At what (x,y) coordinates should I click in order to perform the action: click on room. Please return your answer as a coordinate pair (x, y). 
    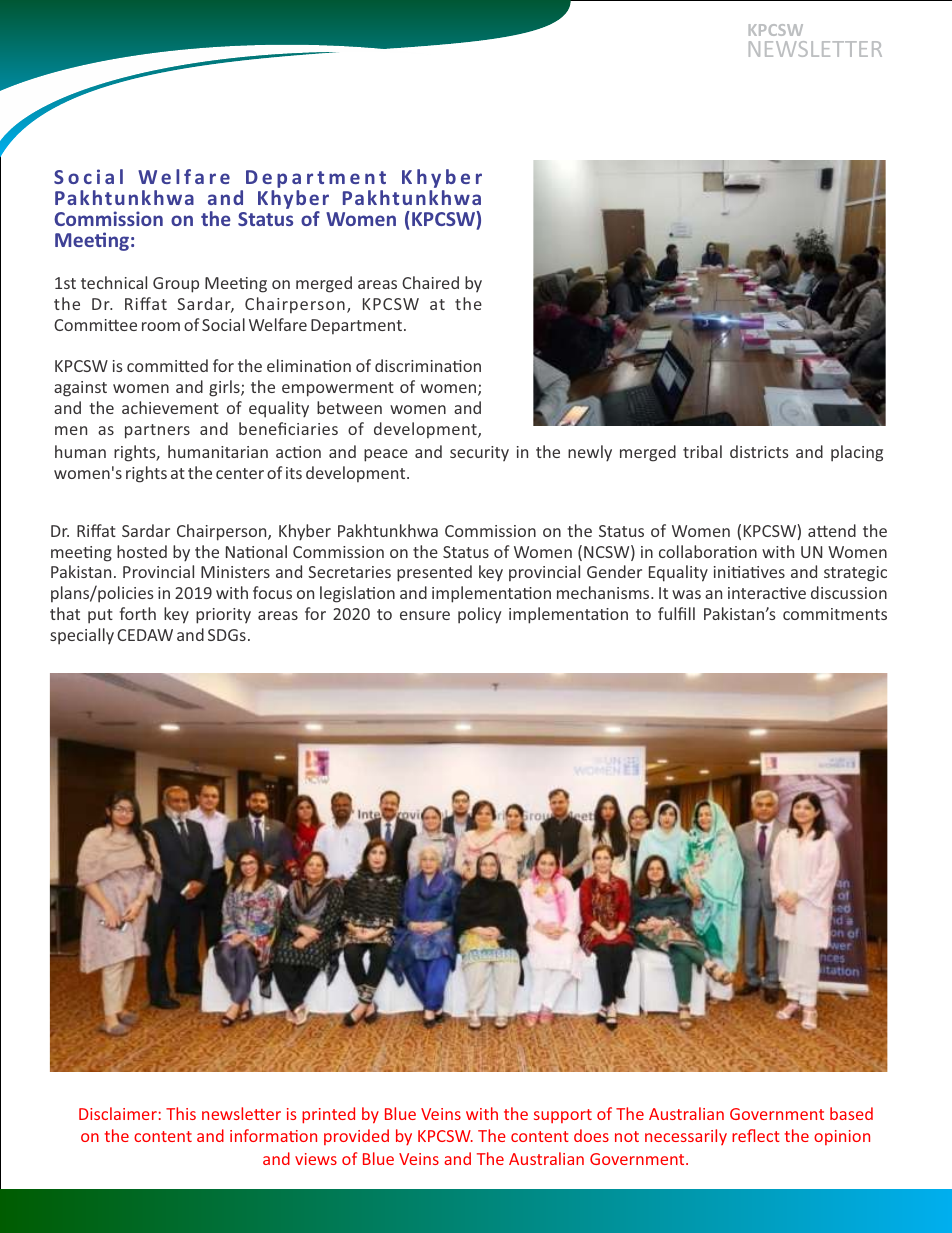
    Looking at the image, I should click on (161, 326).
